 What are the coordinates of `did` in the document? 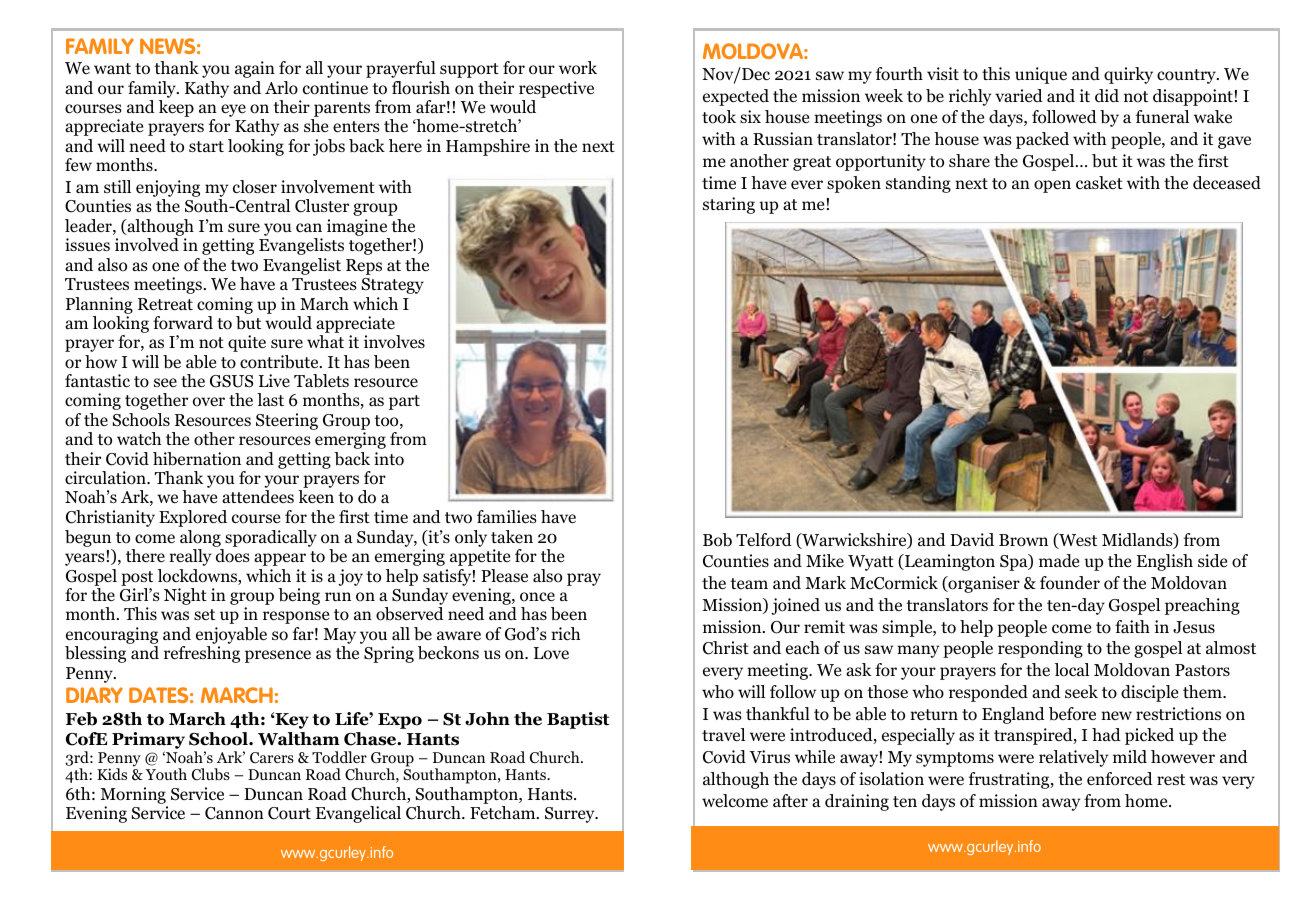 It's located at (1107, 96).
